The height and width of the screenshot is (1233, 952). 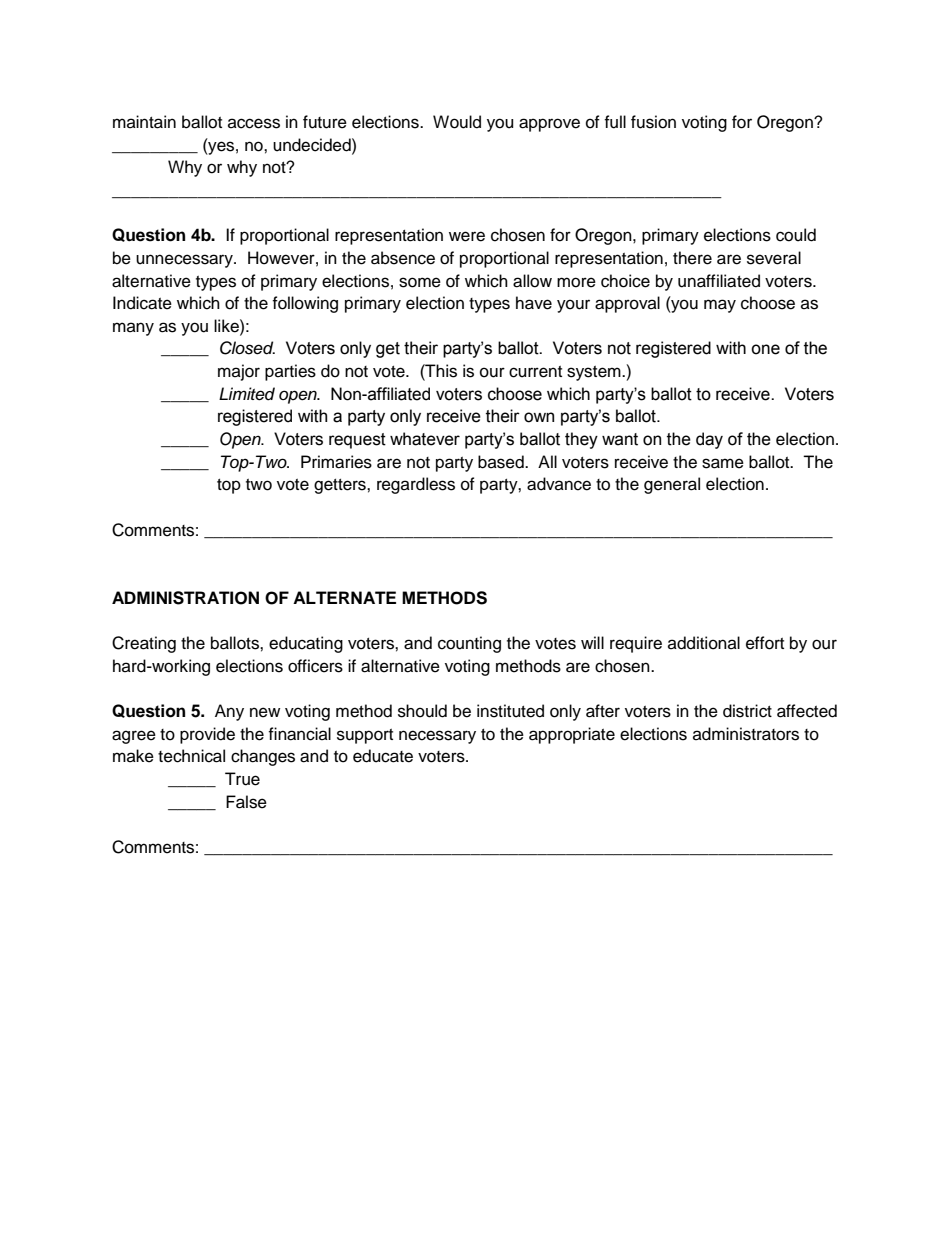 What do you see at coordinates (344, 597) in the screenshot?
I see `ALTERNATE` at bounding box center [344, 597].
